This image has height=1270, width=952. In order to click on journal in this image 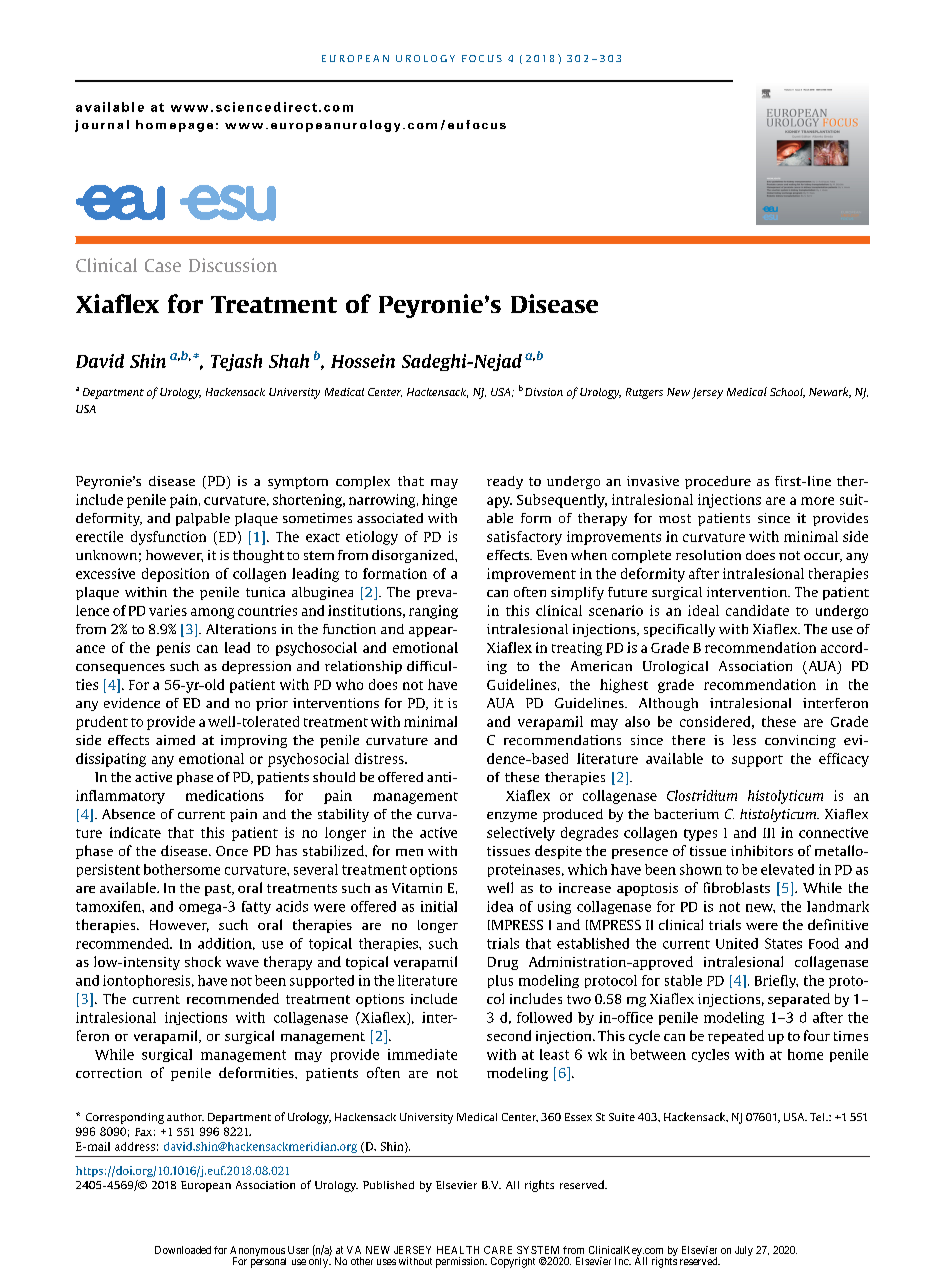, I will do `click(102, 126)`.
